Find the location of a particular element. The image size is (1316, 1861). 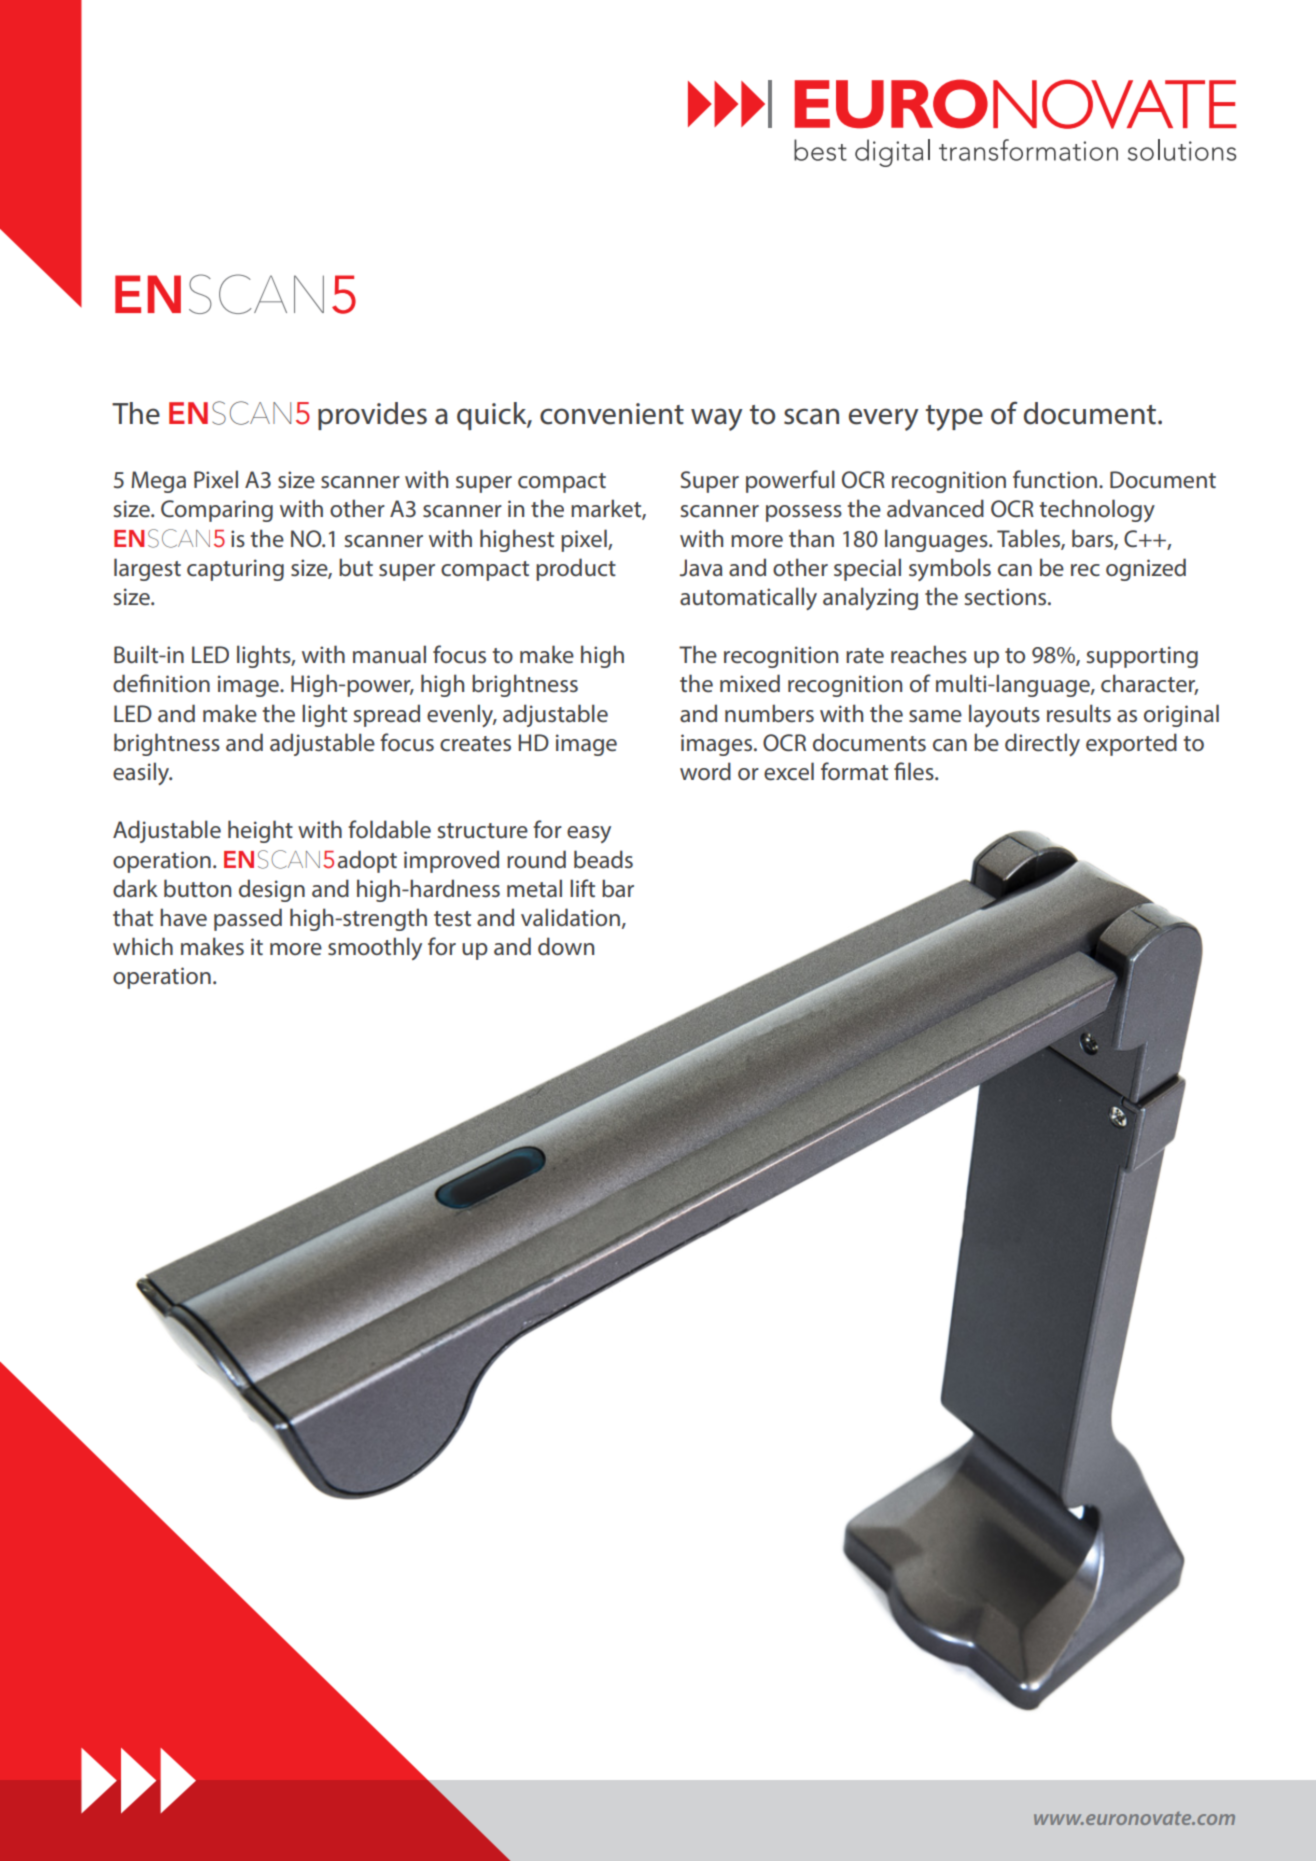

way is located at coordinates (717, 419).
